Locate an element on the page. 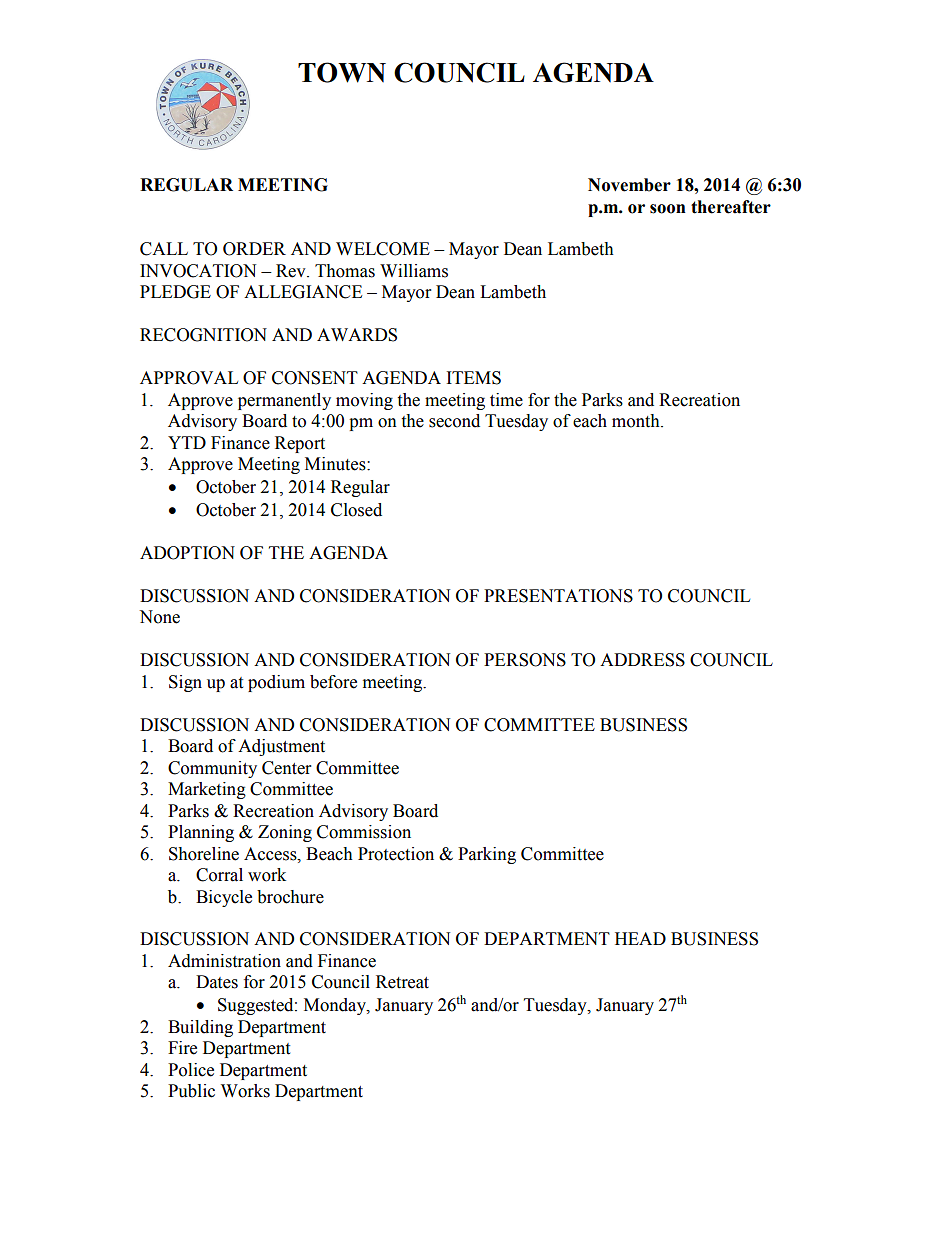 The width and height of the image is (952, 1233). TOWN is located at coordinates (342, 72).
